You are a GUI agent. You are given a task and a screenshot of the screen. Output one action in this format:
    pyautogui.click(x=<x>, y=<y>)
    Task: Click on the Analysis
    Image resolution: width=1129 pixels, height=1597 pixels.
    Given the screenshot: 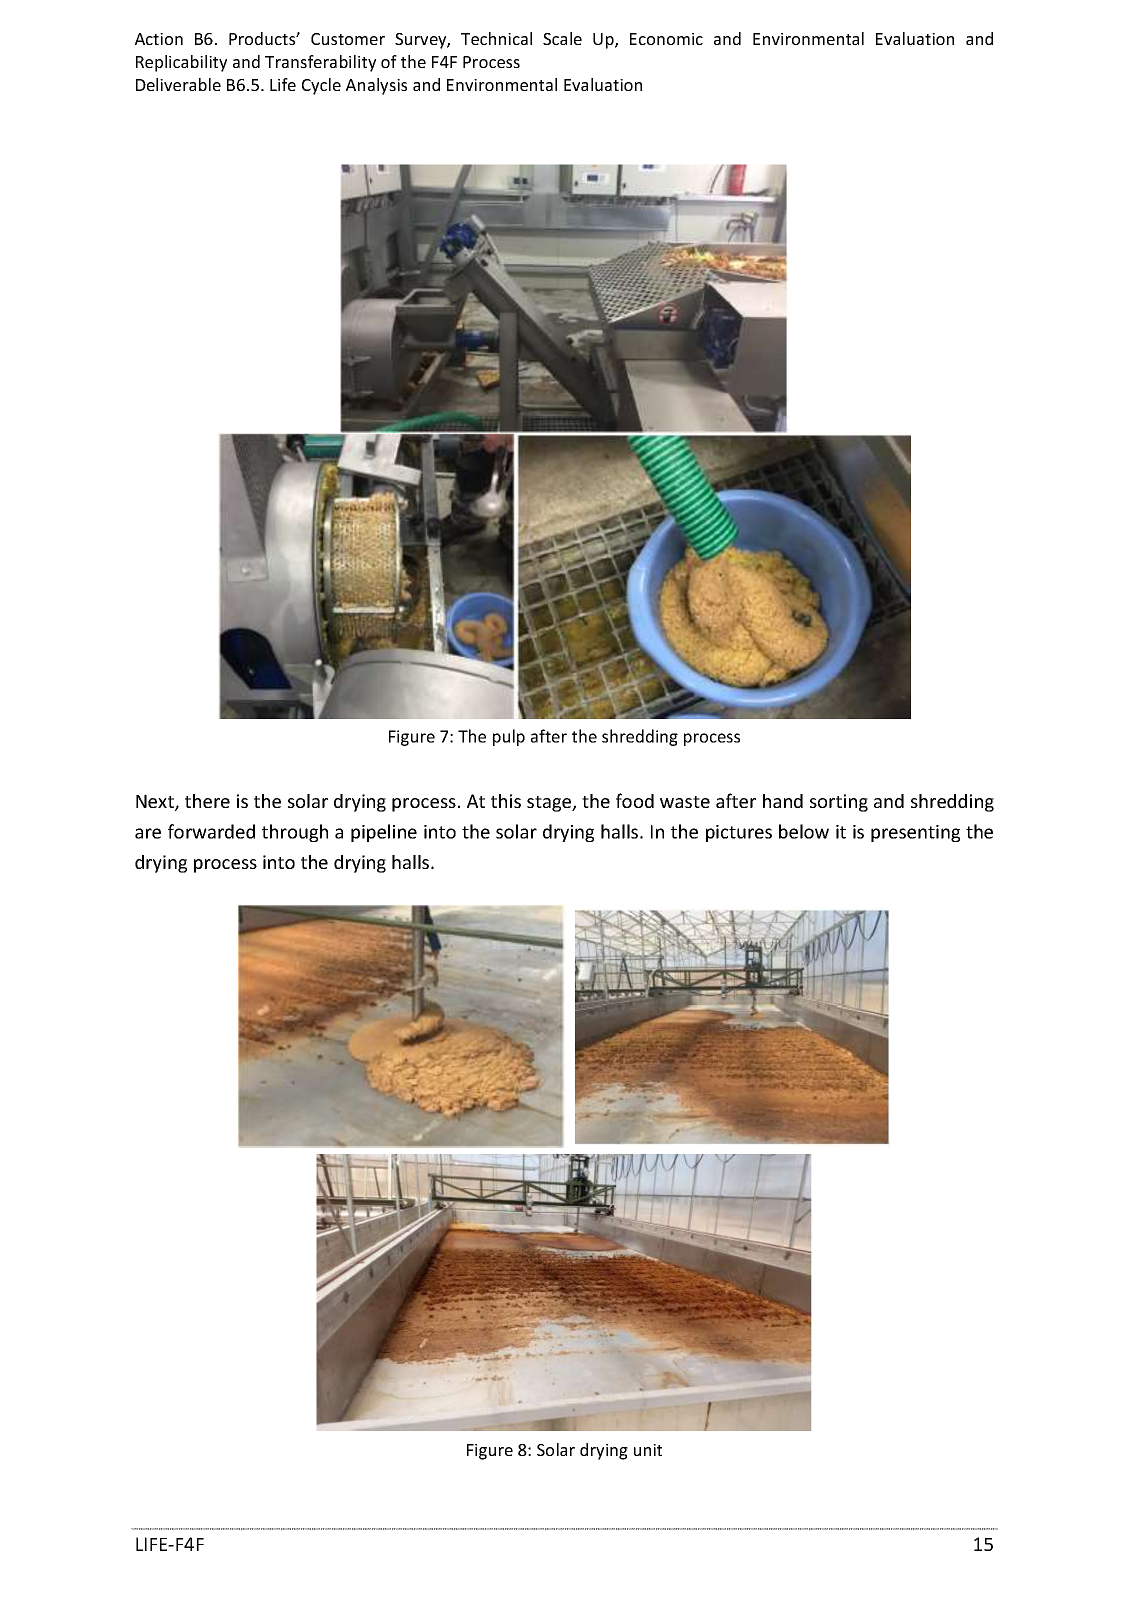 What is the action you would take?
    pyautogui.click(x=376, y=86)
